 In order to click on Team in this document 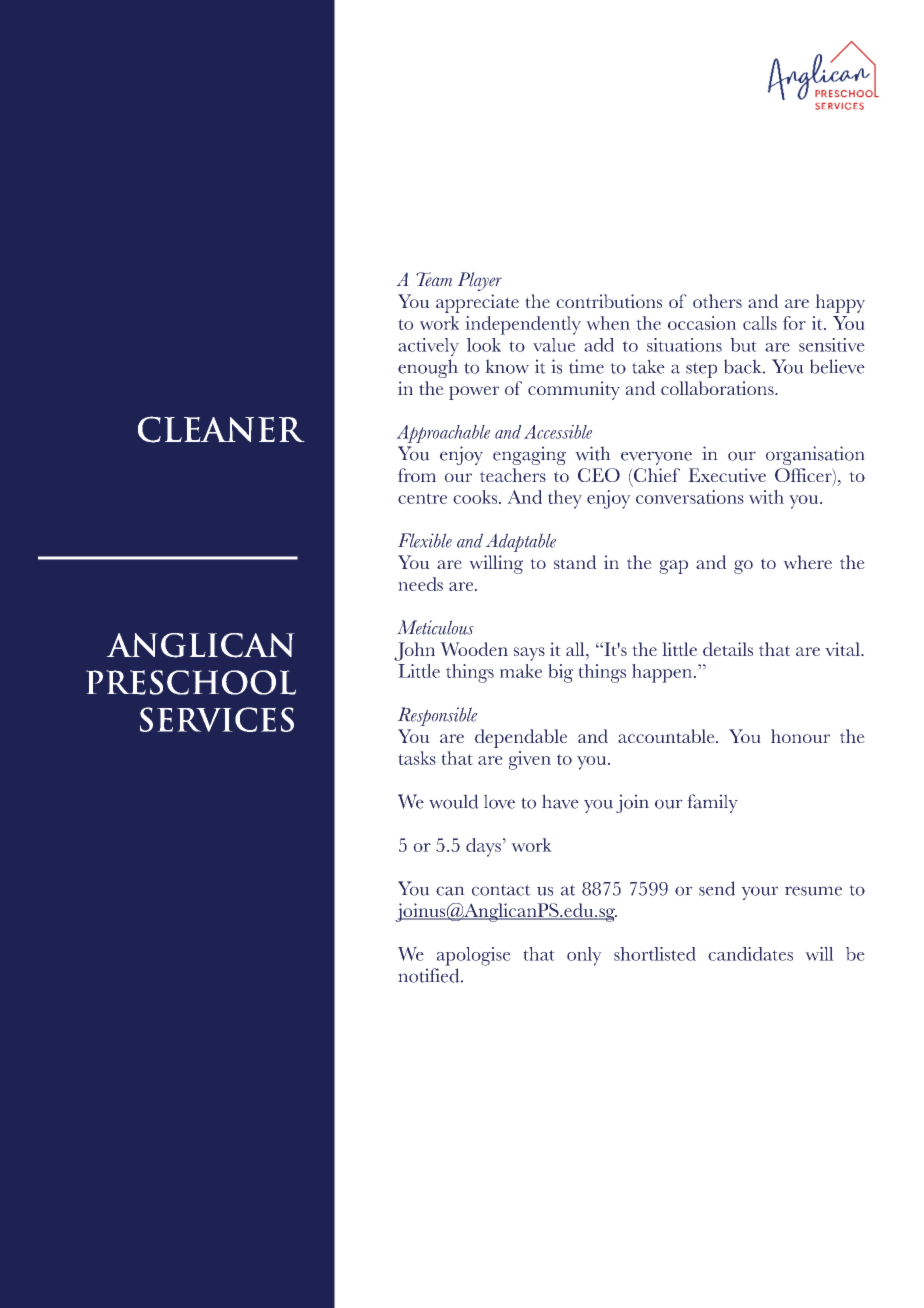, I will do `click(434, 279)`.
